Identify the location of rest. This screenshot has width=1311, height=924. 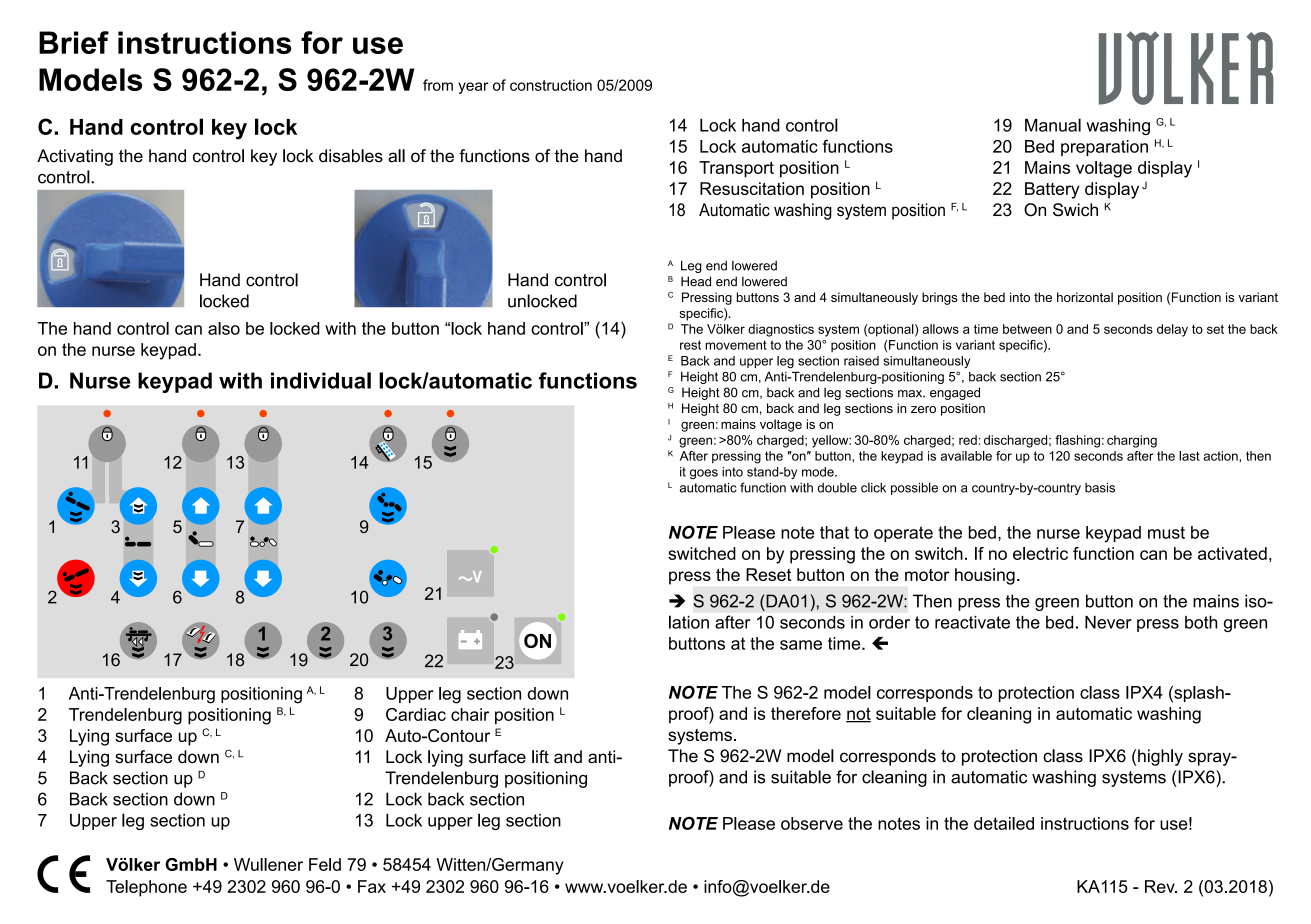
(690, 345).
